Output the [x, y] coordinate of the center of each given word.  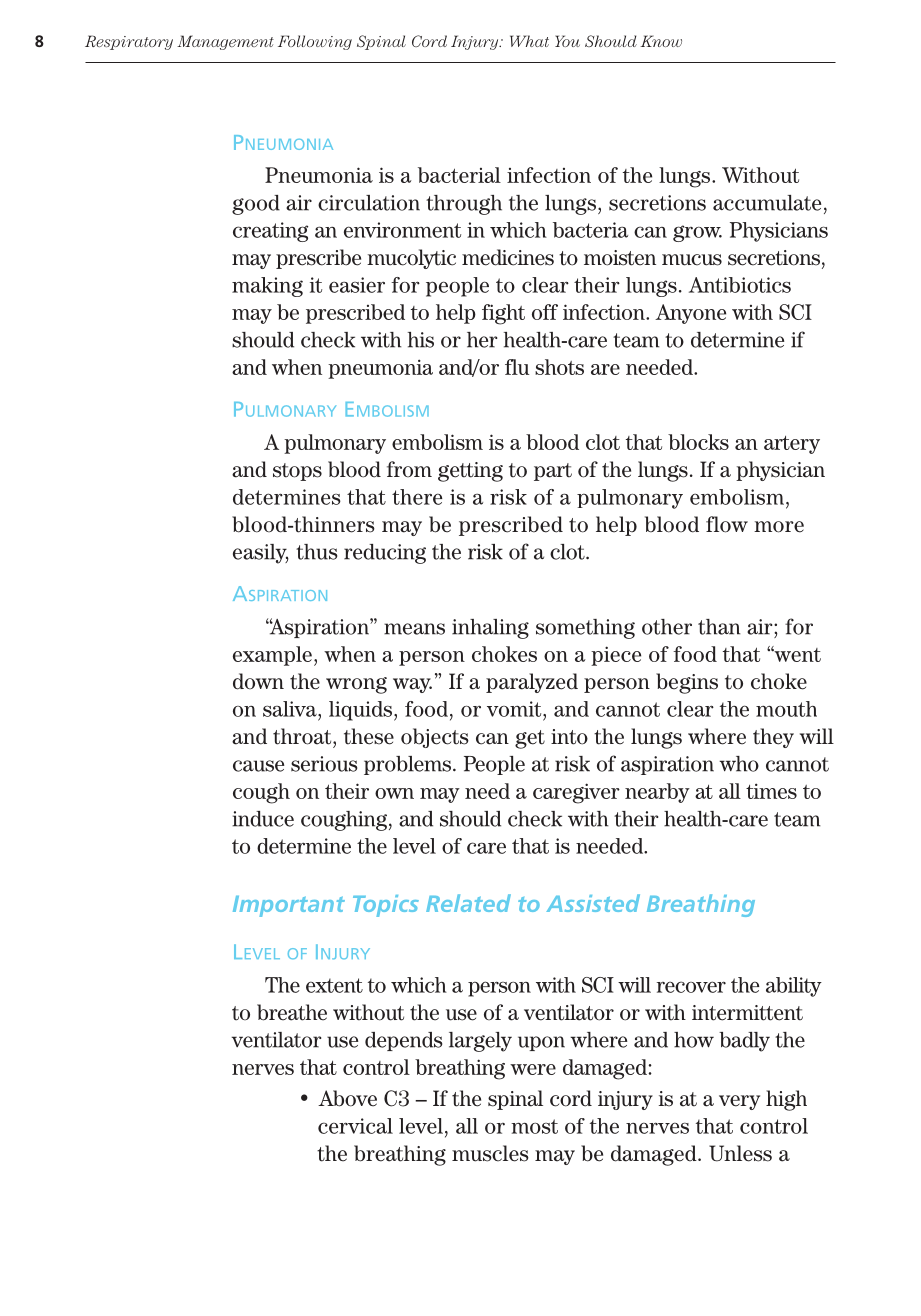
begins [687, 683]
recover [691, 987]
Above [347, 1098]
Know [661, 41]
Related [468, 903]
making [267, 287]
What [529, 41]
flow [727, 524]
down [258, 681]
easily [261, 554]
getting [470, 472]
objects [435, 738]
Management [225, 42]
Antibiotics [740, 285]
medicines [508, 257]
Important [289, 906]
